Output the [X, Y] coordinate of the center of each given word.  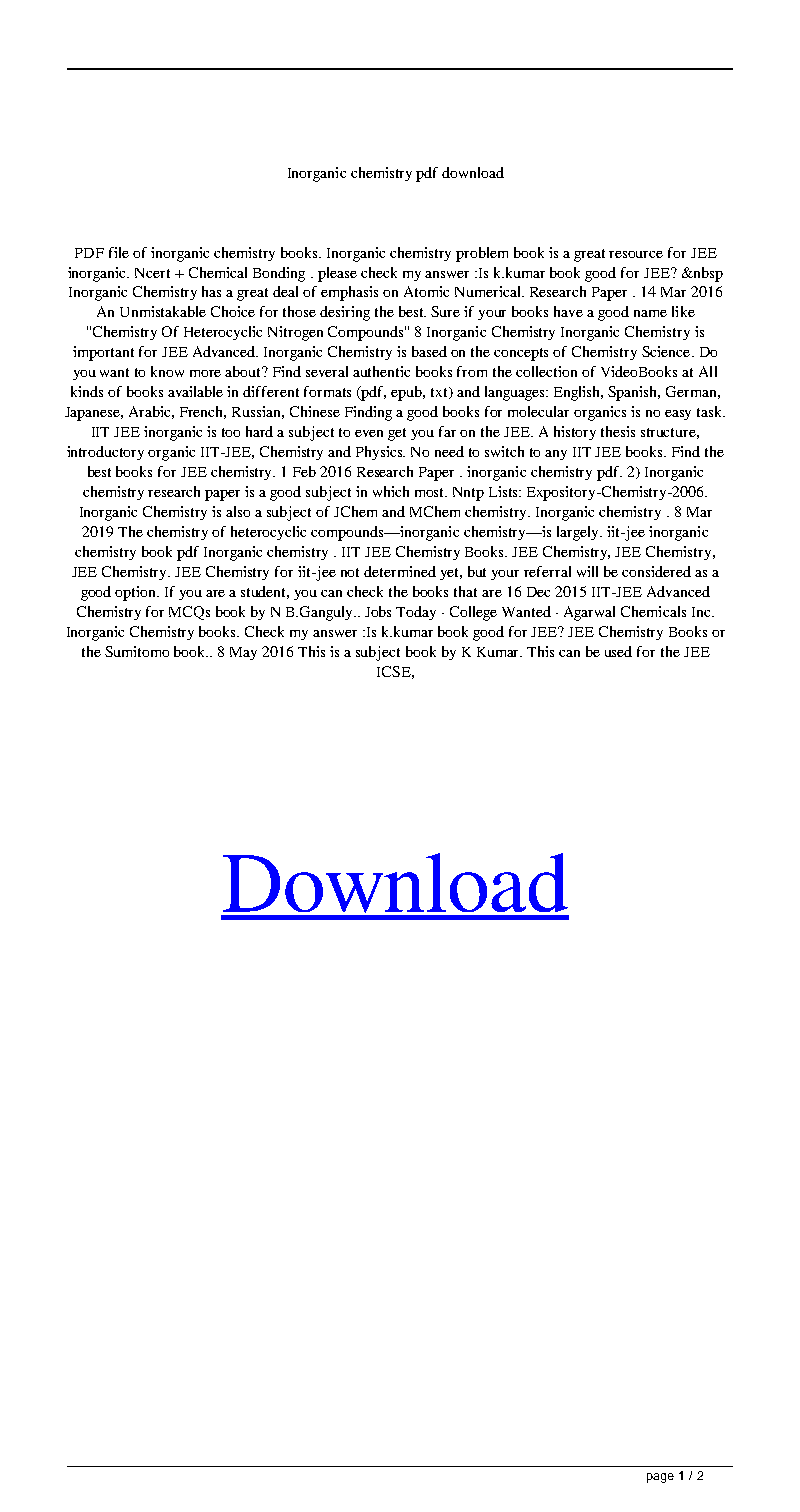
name [650, 313]
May [243, 653]
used [618, 651]
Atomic [426, 291]
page [660, 1478]
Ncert [152, 273]
